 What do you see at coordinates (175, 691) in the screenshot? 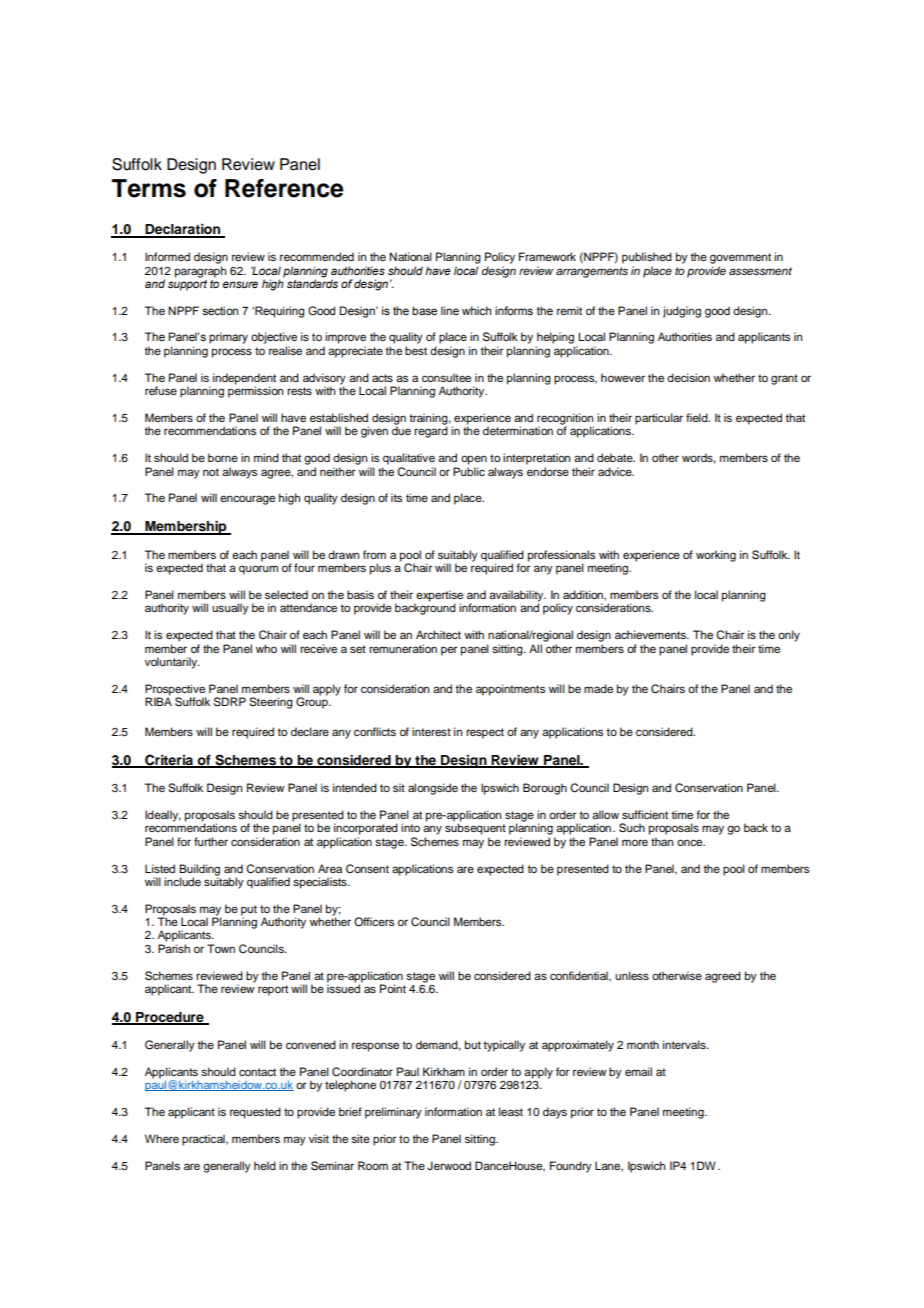
I see `Prospective` at bounding box center [175, 691].
